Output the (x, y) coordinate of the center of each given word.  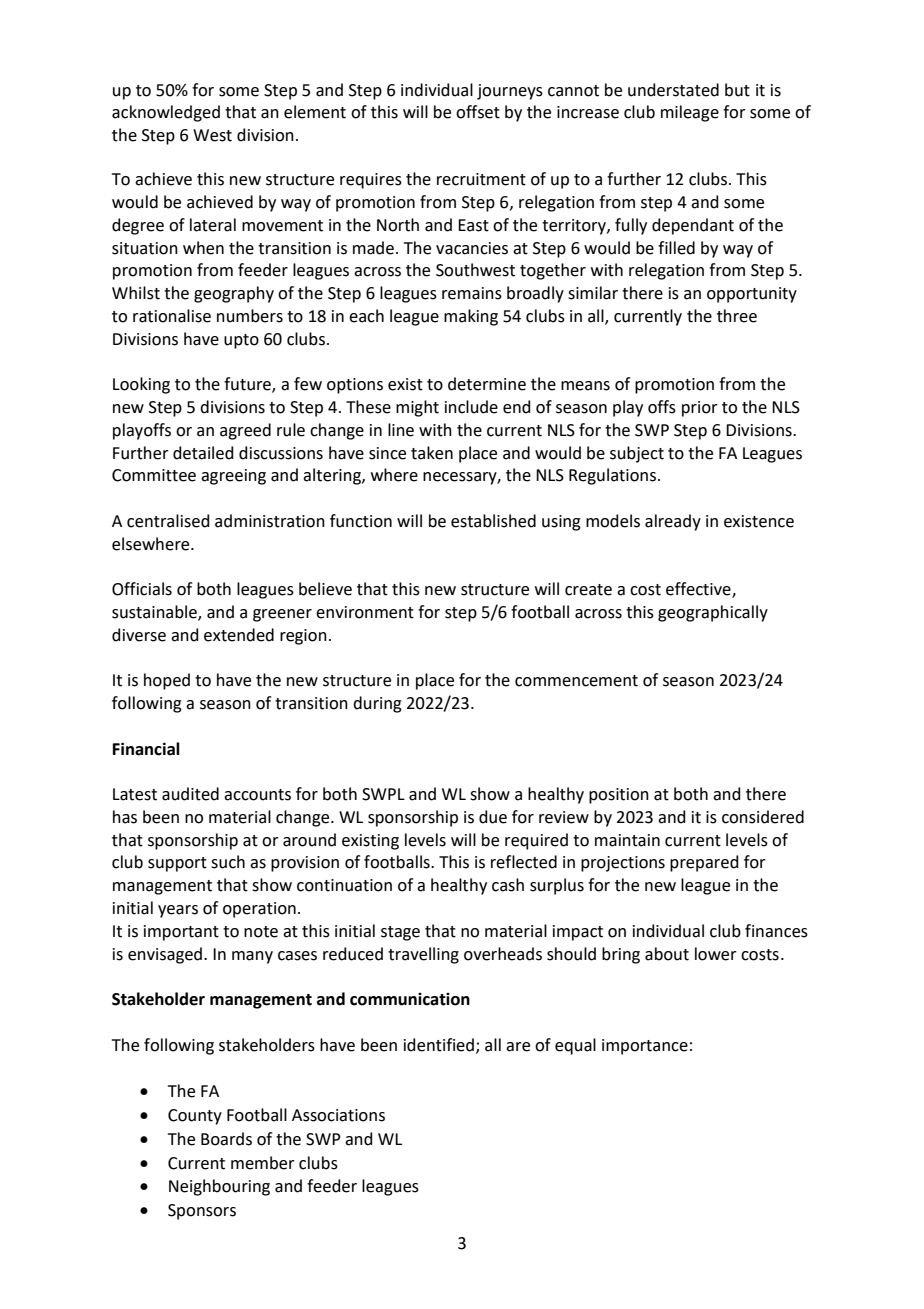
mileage (690, 113)
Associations (338, 1115)
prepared (704, 863)
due (493, 817)
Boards (226, 1139)
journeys (510, 92)
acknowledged (166, 113)
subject (637, 454)
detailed (203, 453)
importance (645, 1047)
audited (190, 794)
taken (432, 453)
